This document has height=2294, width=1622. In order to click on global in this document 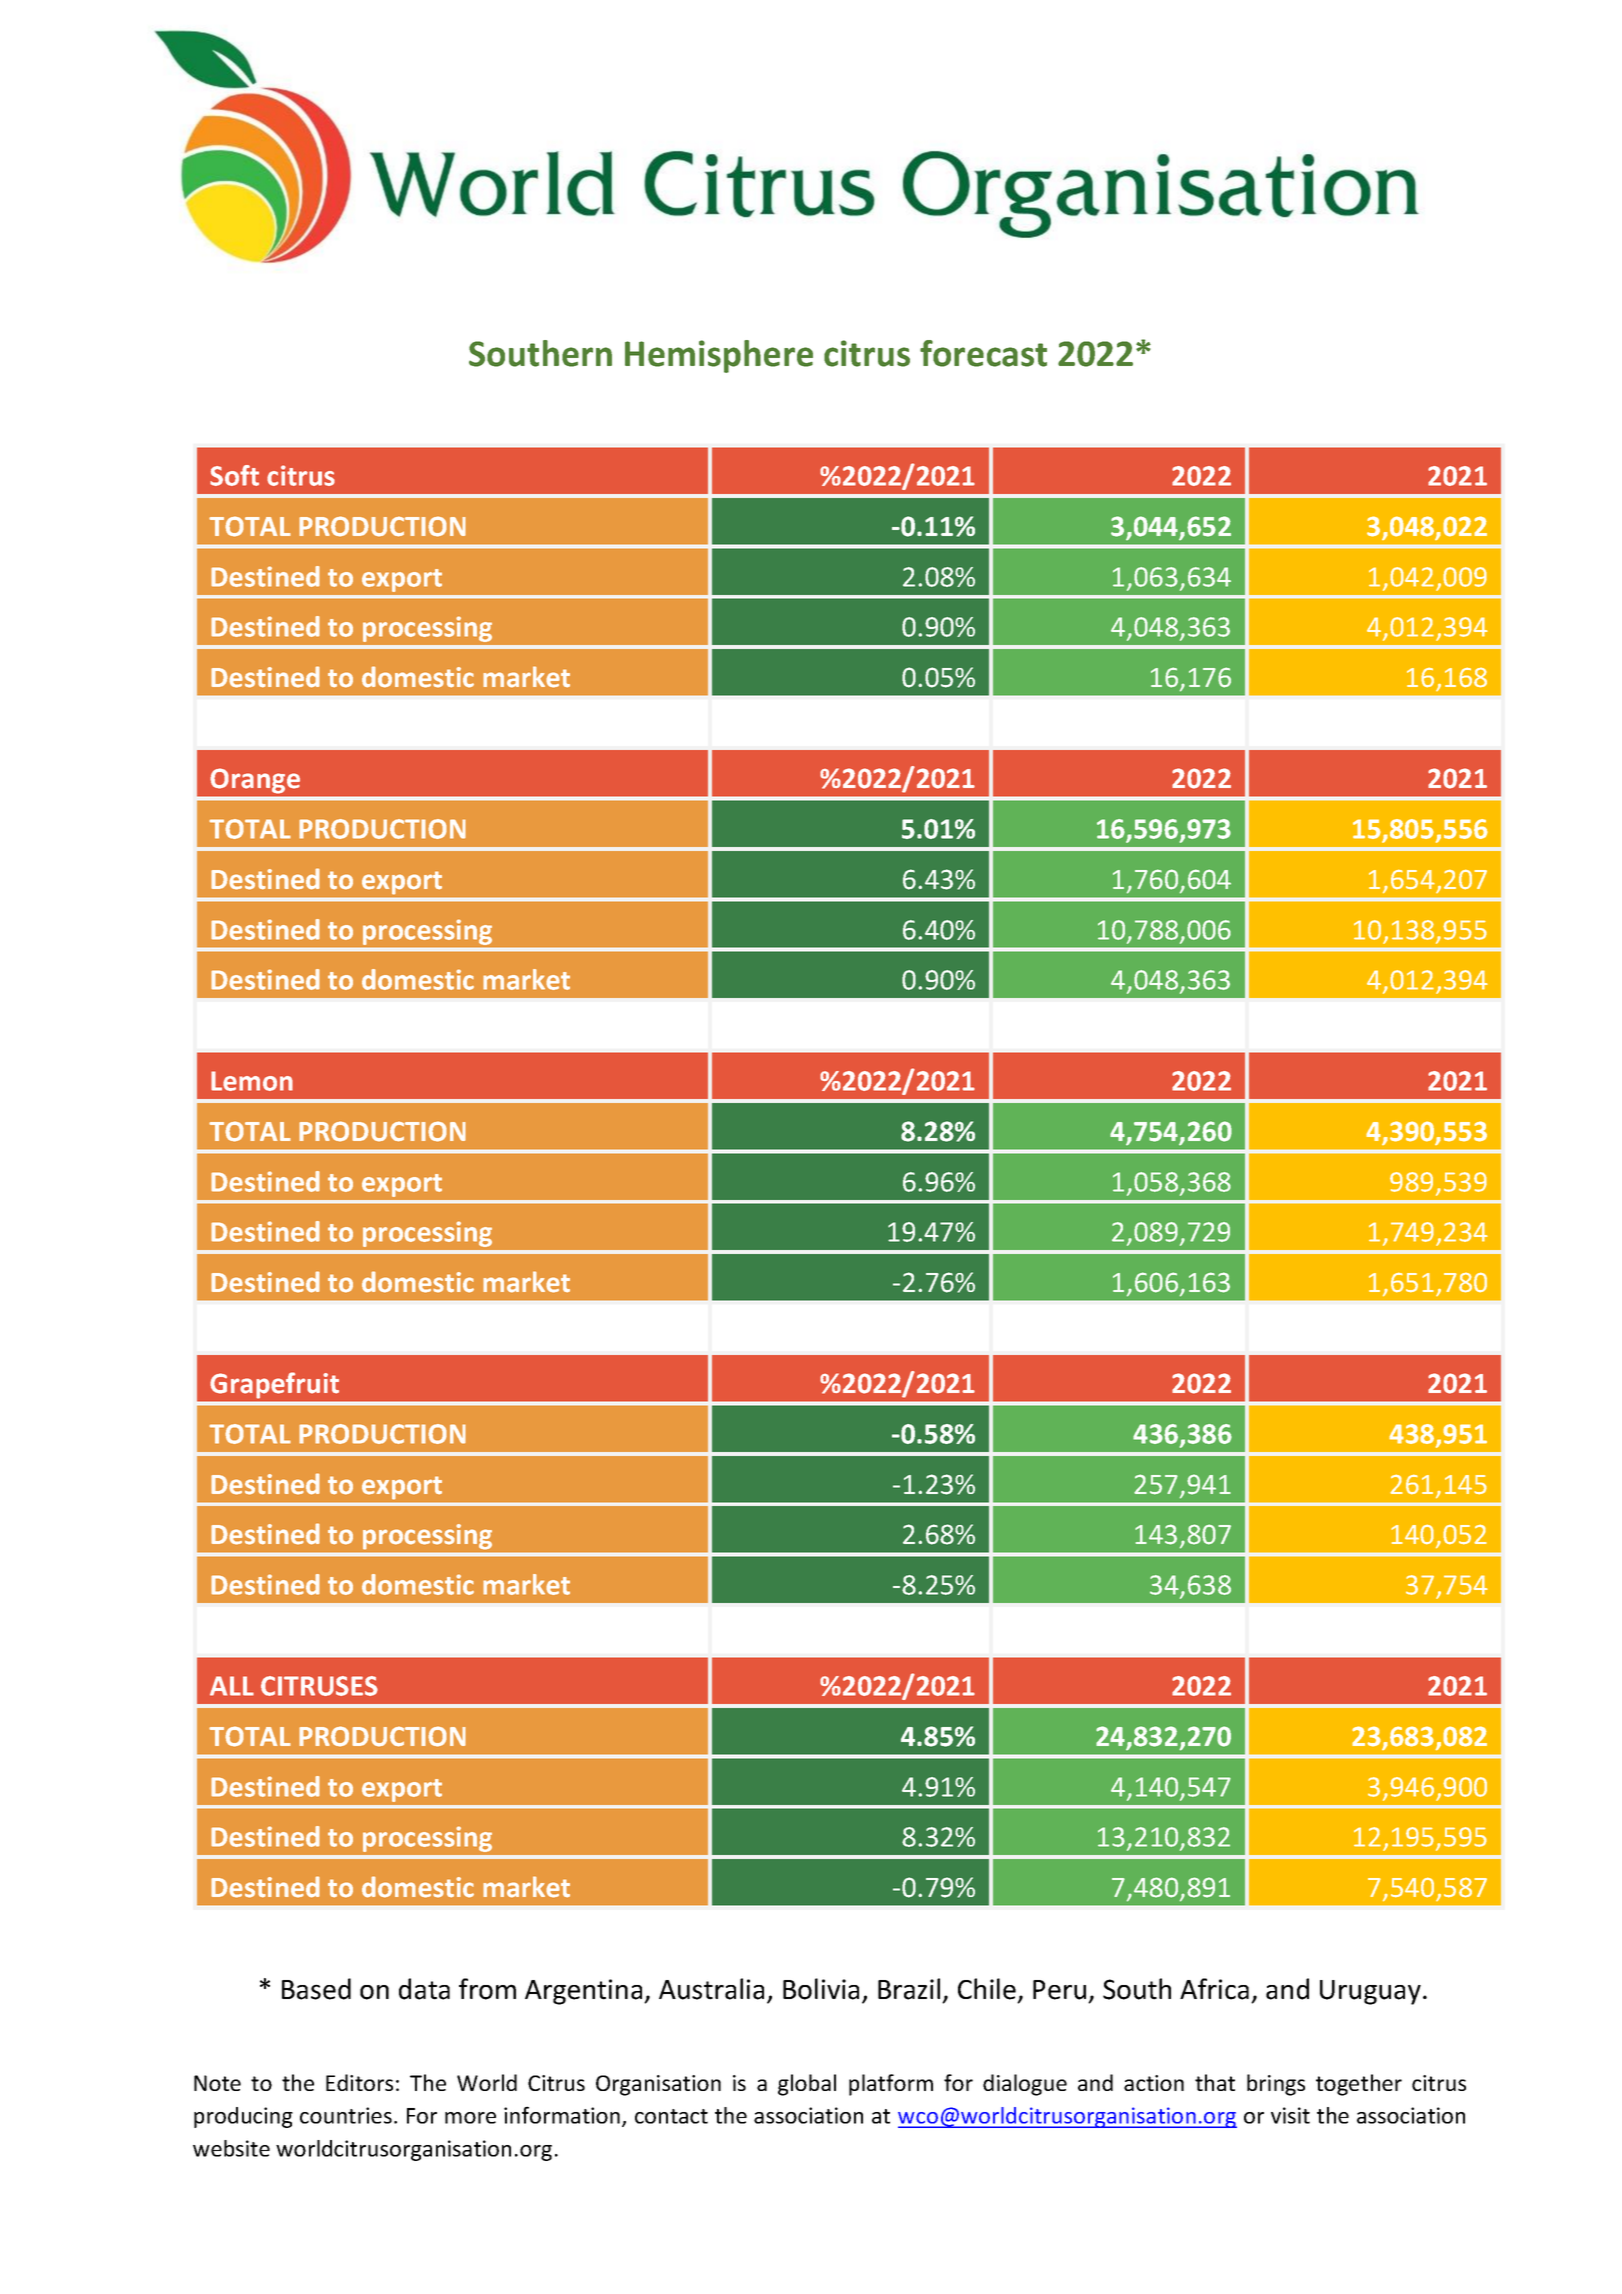, I will do `click(807, 2085)`.
